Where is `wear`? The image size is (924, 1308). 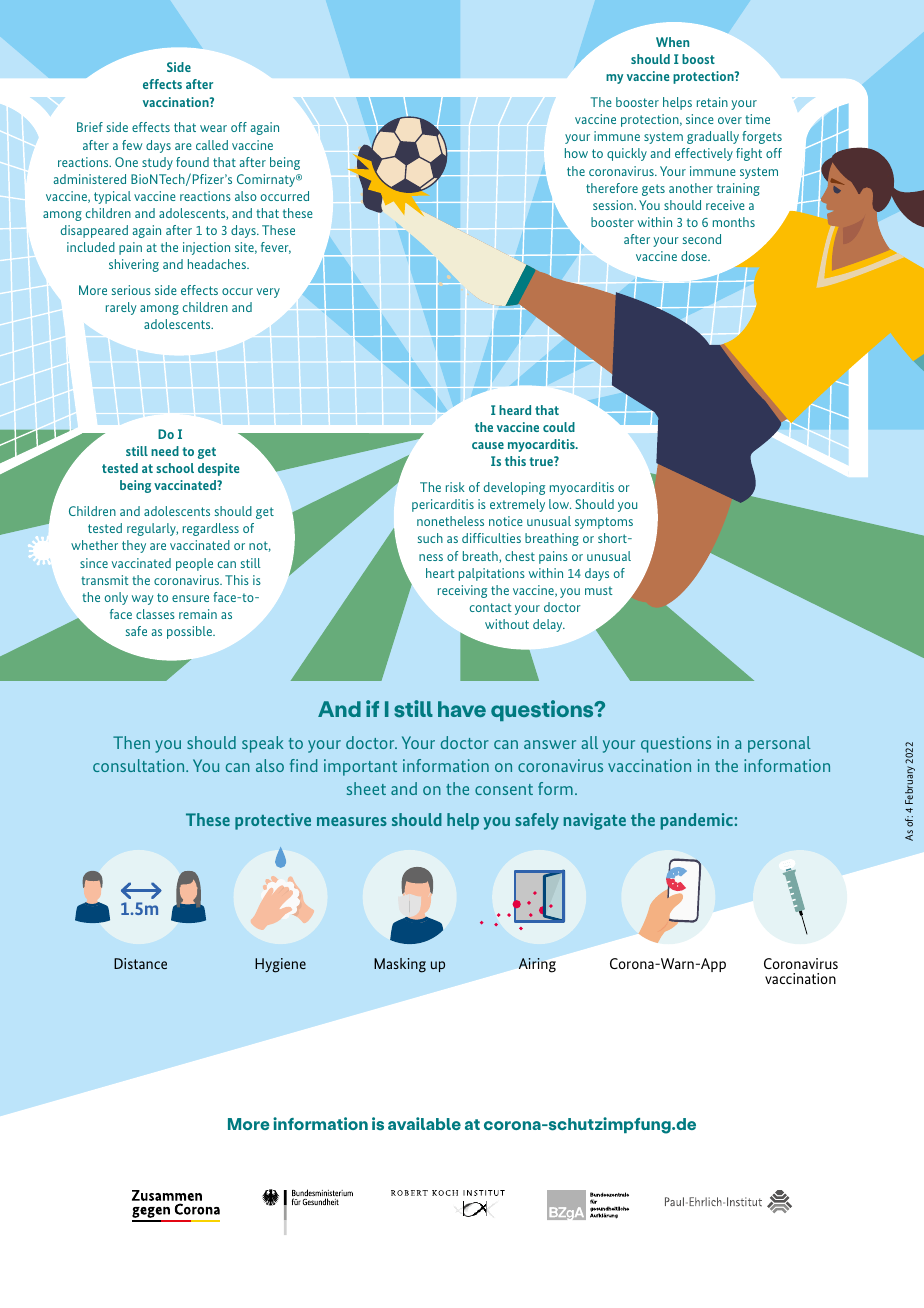
wear is located at coordinates (213, 128).
